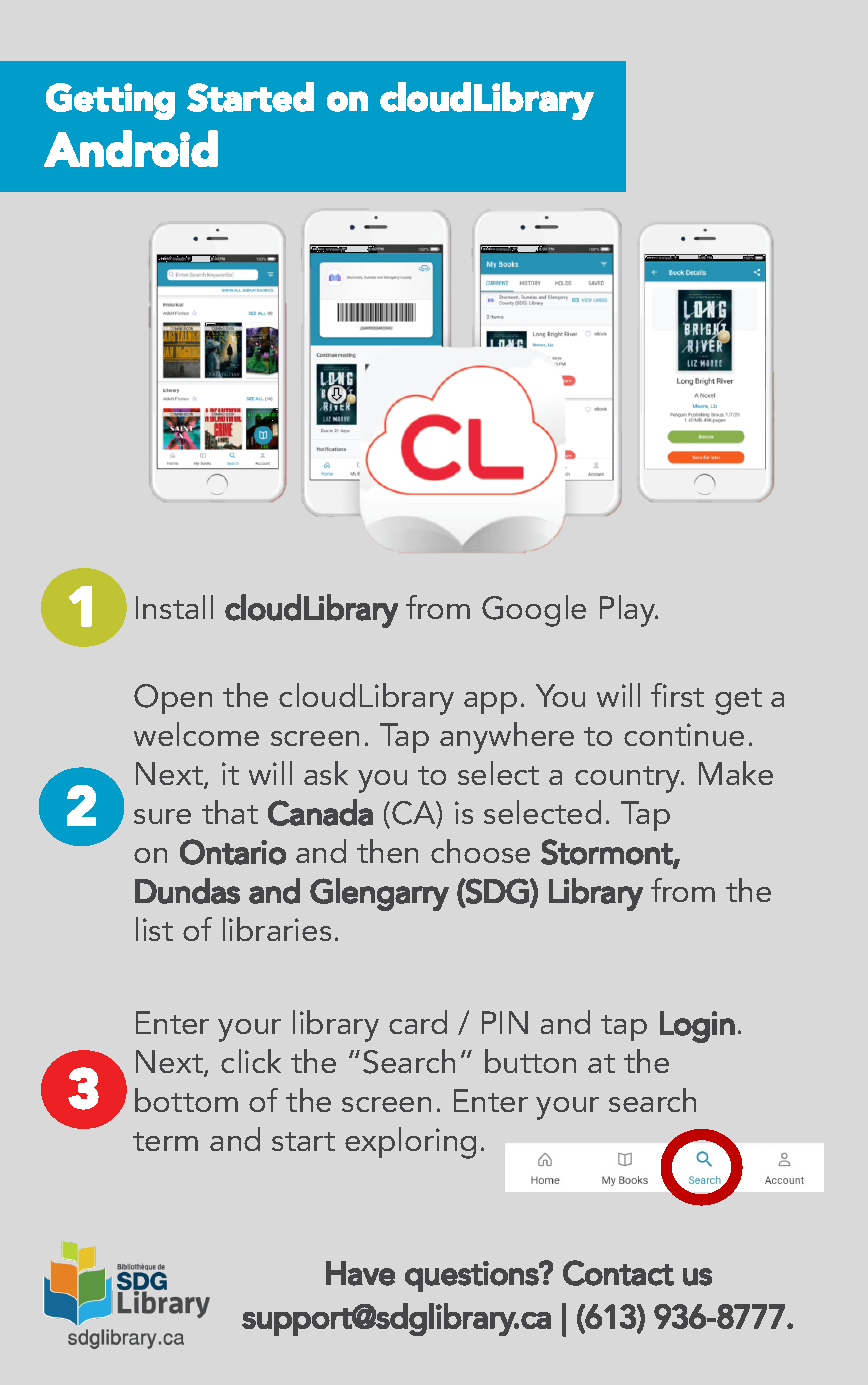 The image size is (868, 1385). What do you see at coordinates (173, 699) in the document?
I see `Open` at bounding box center [173, 699].
